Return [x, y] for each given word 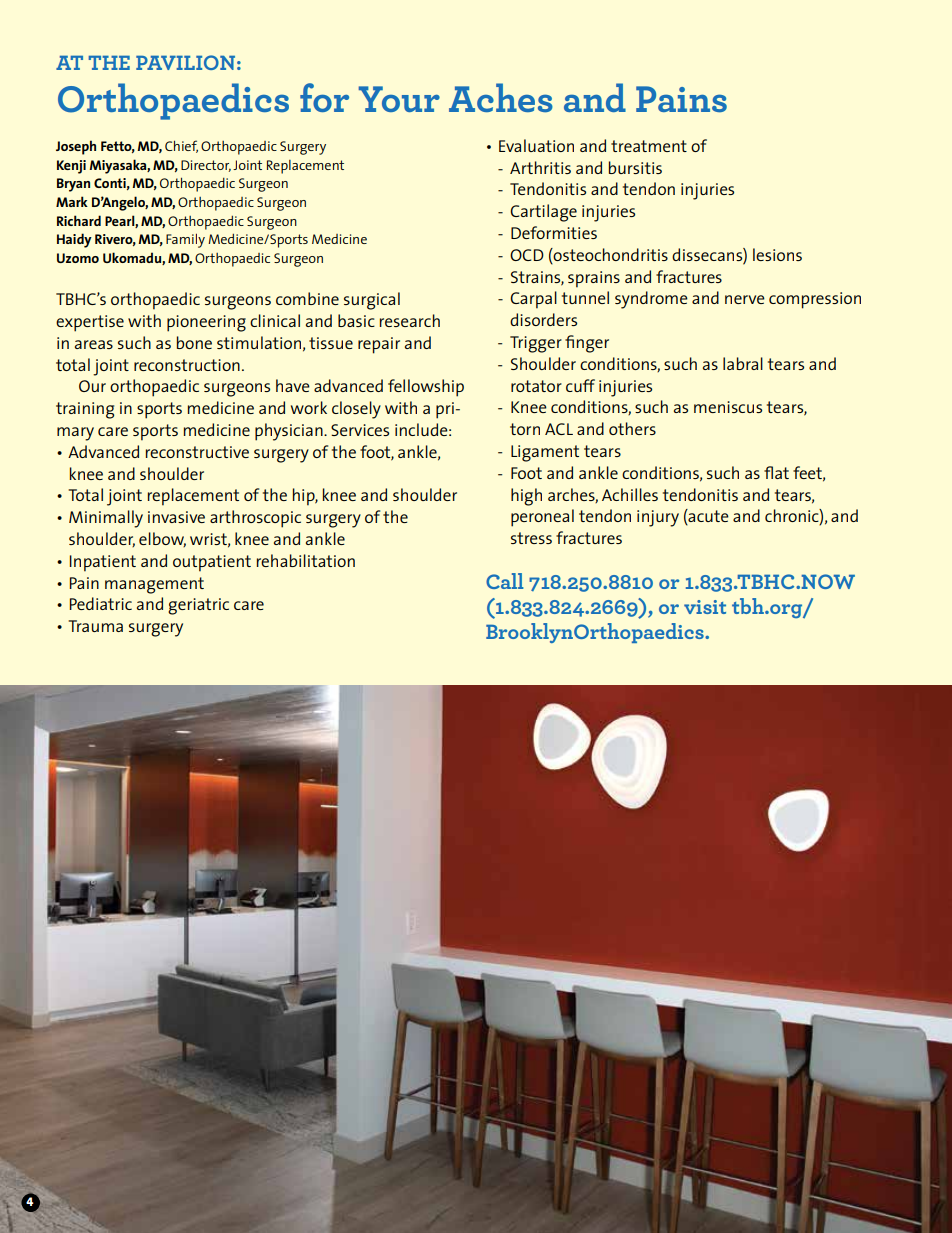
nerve [745, 299]
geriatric [198, 606]
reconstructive [197, 452]
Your [399, 99]
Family [185, 240]
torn [525, 429]
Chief [181, 146]
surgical [372, 301]
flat [776, 472]
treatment [649, 146]
